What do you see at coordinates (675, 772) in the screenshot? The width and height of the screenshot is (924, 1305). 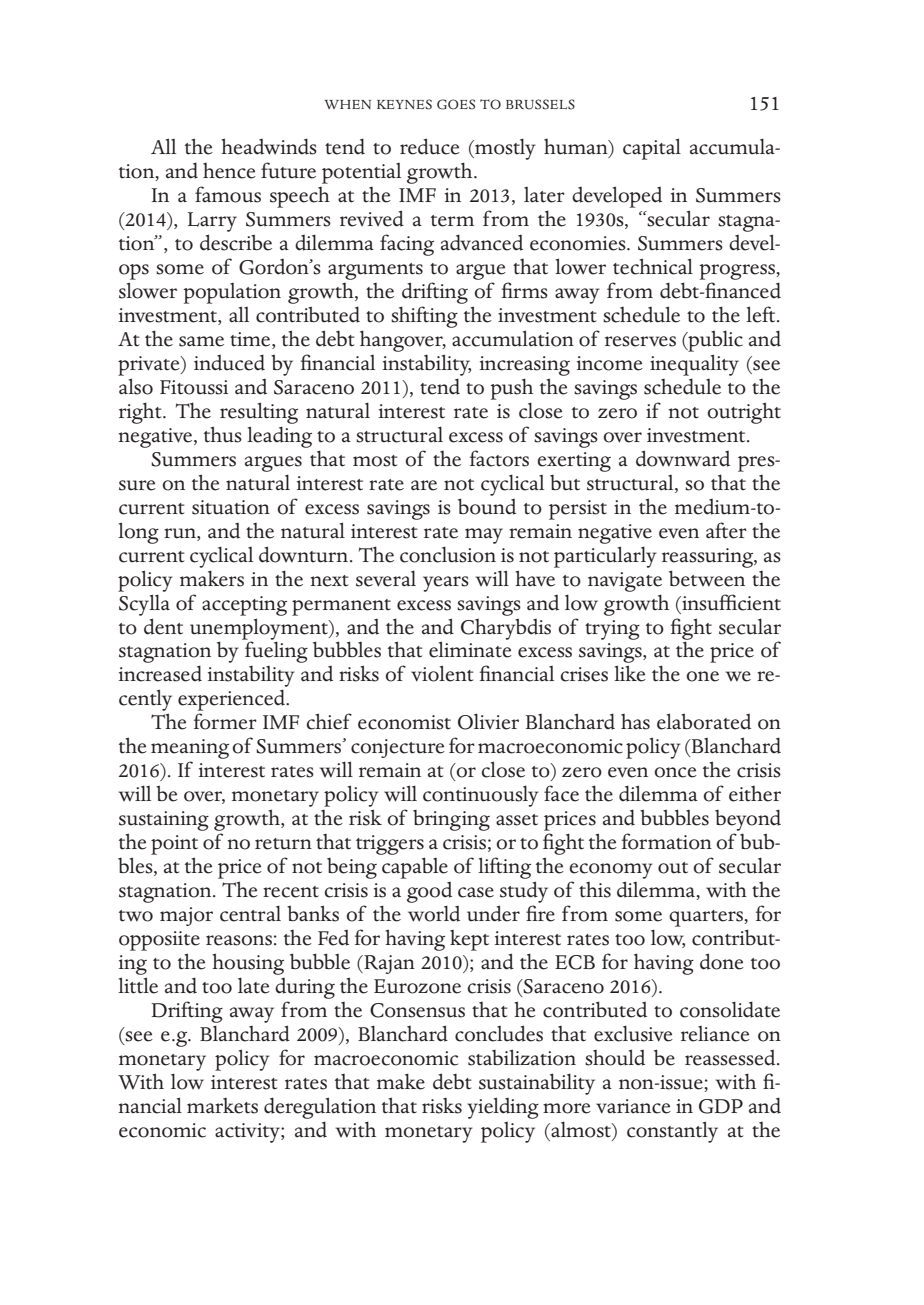 I see `once` at bounding box center [675, 772].
